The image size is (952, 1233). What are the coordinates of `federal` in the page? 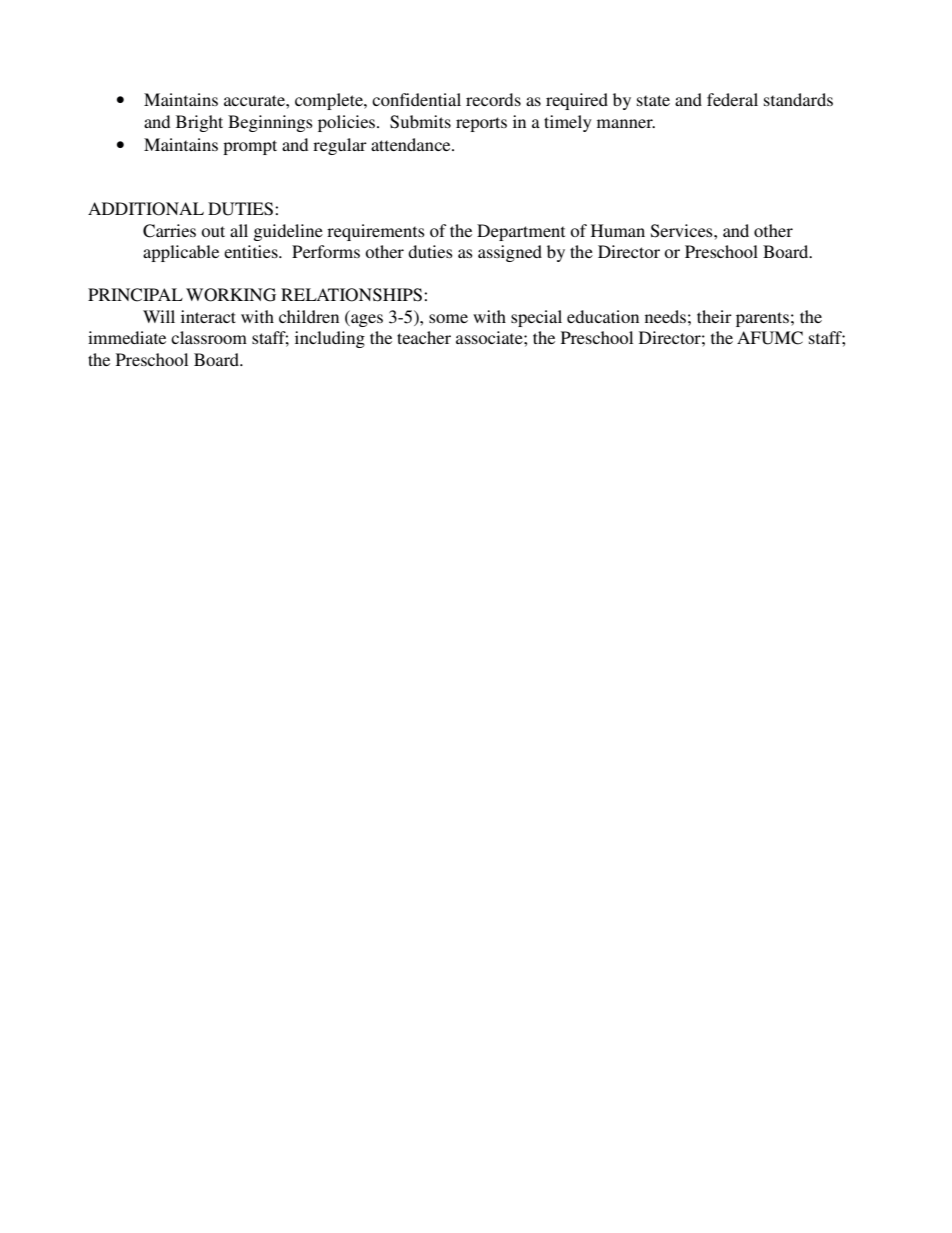 It's located at (732, 99).
